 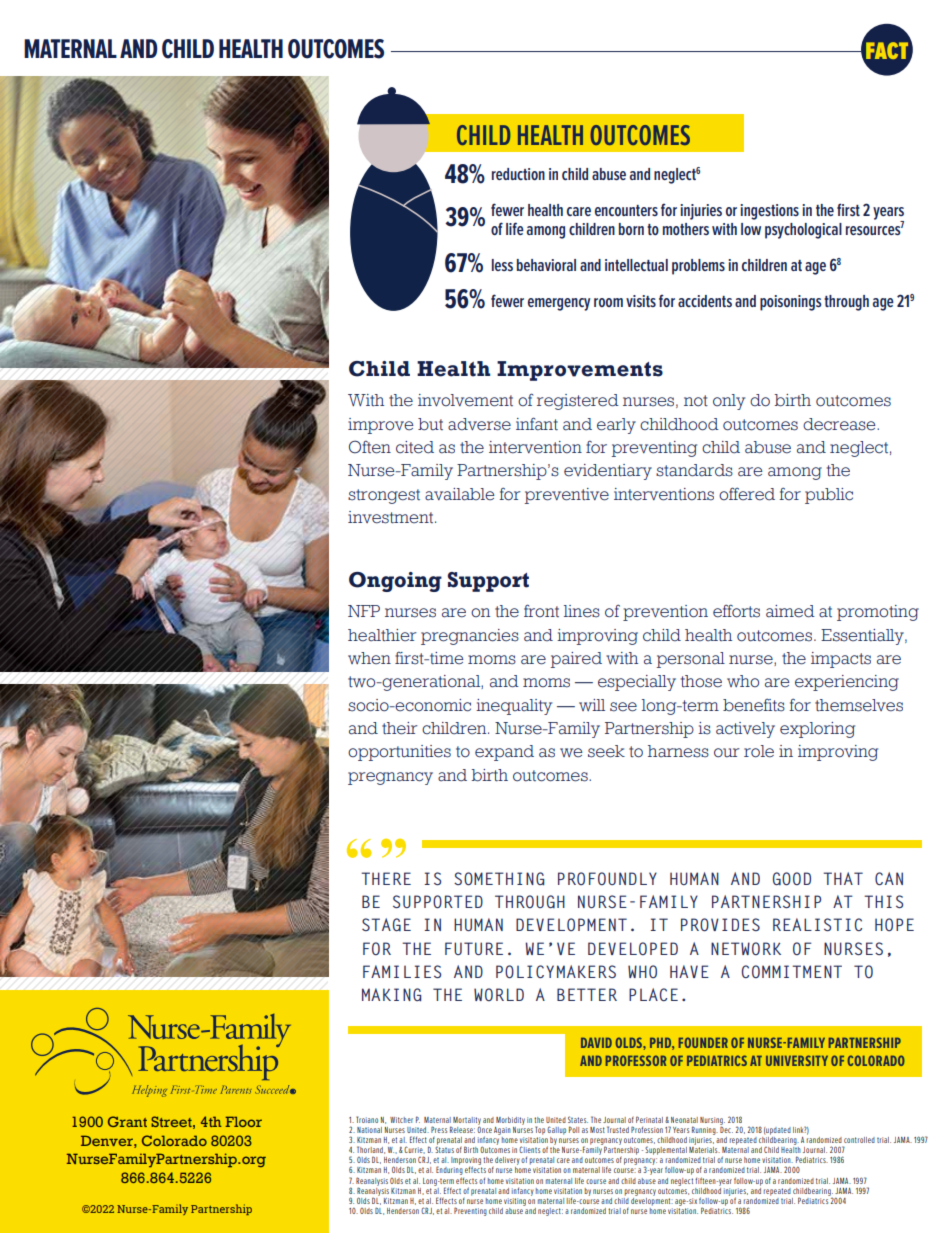 What do you see at coordinates (364, 611) in the screenshot?
I see `NFP` at bounding box center [364, 611].
